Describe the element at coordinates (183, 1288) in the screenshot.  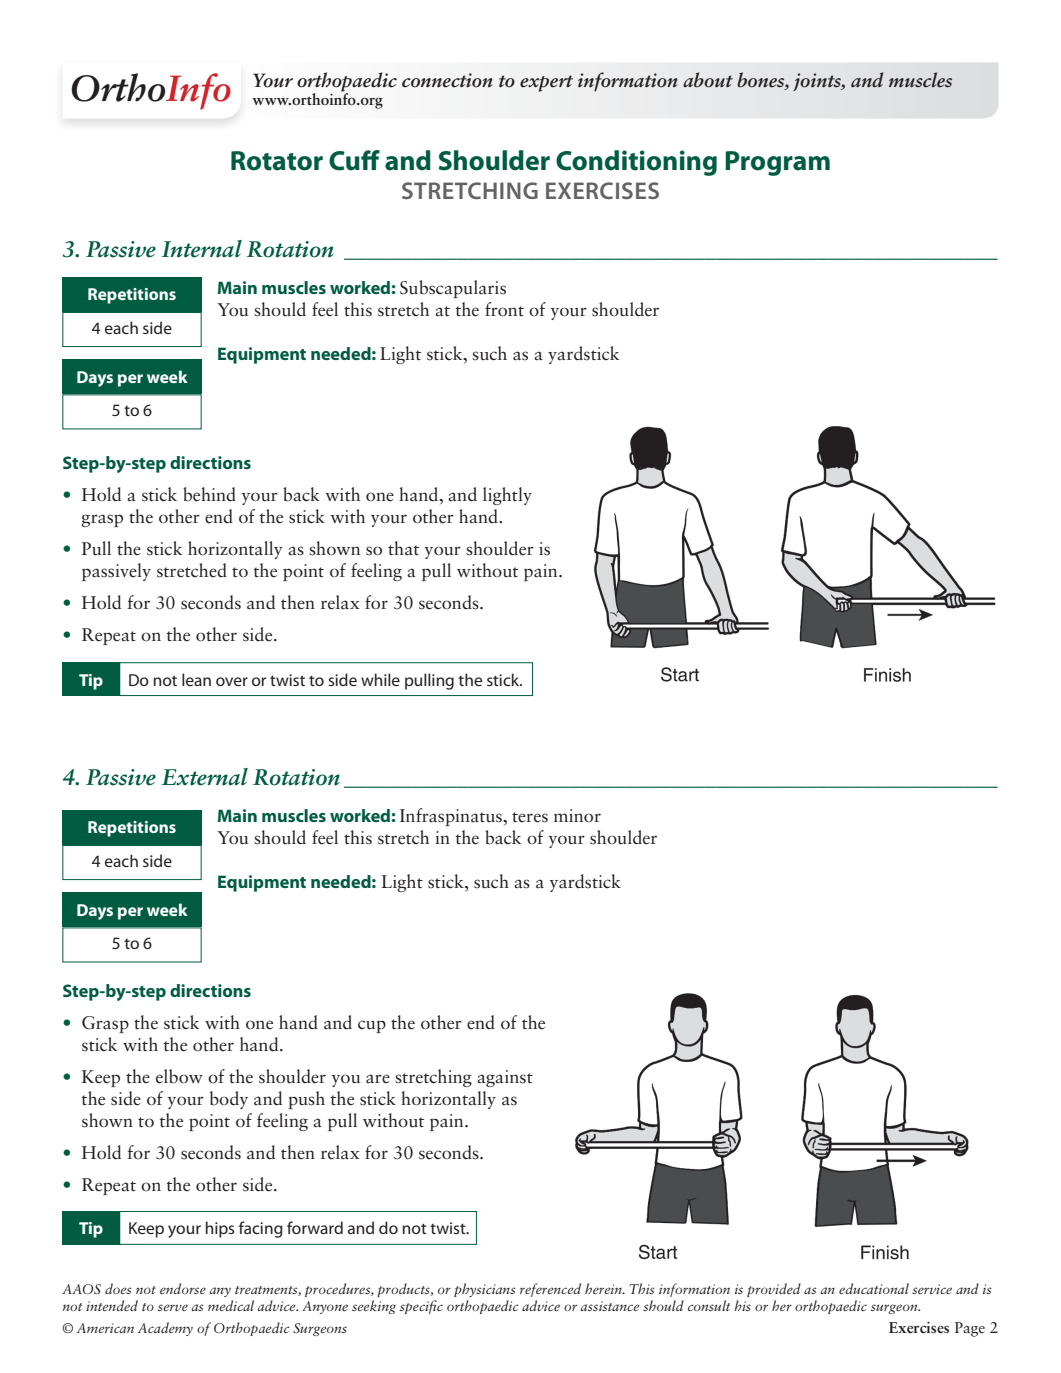
I see `endorse` at that location.
